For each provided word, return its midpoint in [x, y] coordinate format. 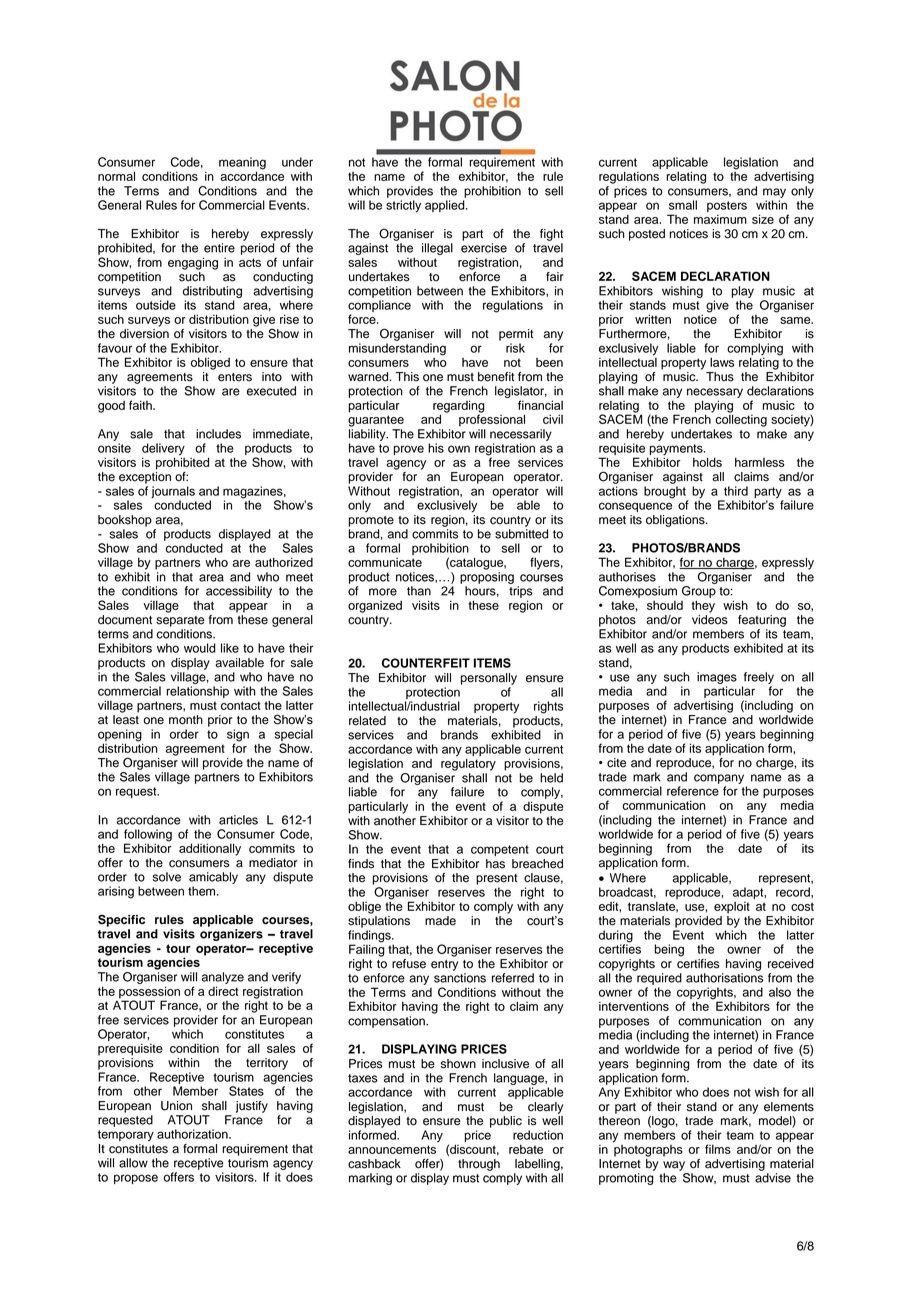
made [440, 921]
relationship [197, 692]
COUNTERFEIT [426, 663]
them [203, 891]
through [479, 1165]
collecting [741, 419]
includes [218, 434]
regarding [459, 407]
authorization [193, 1134]
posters [727, 206]
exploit [732, 908]
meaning [242, 164]
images [717, 678]
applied [446, 206]
